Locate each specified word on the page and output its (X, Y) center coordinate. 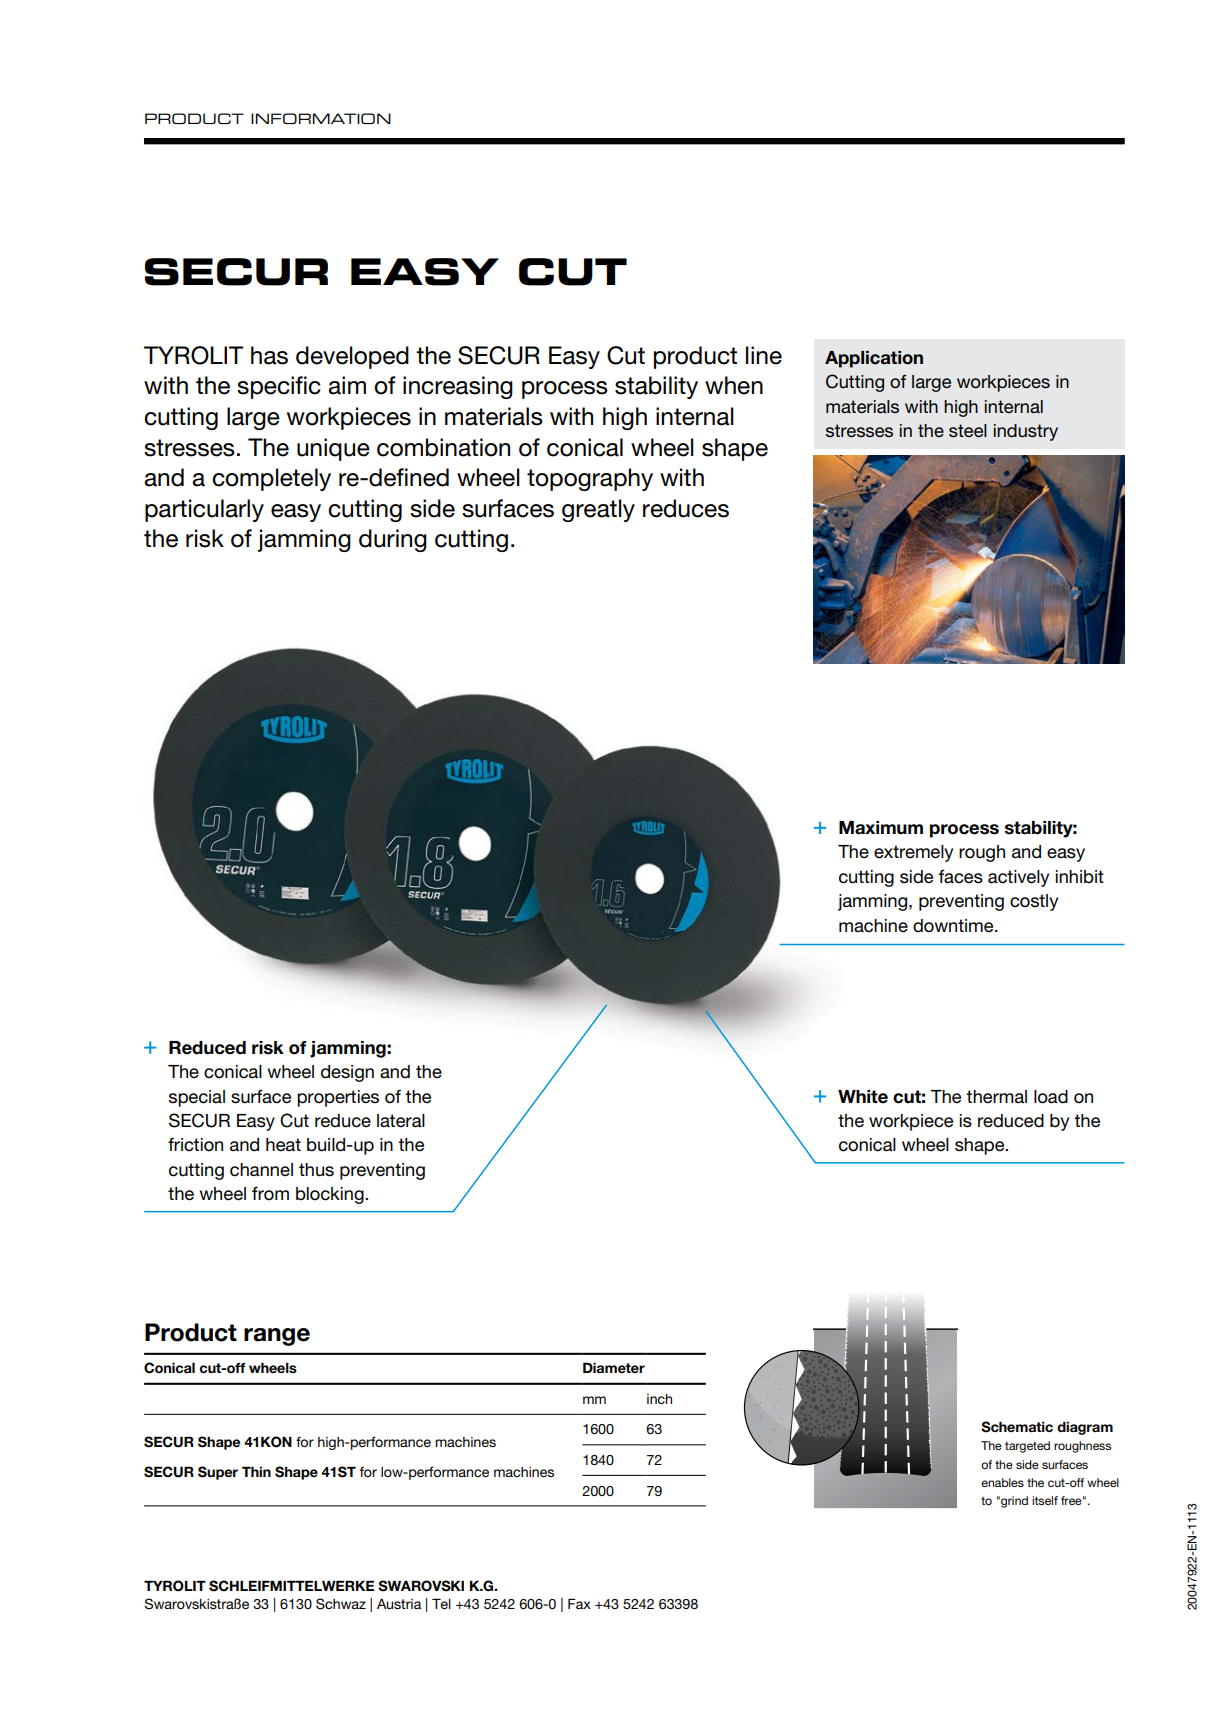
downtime (954, 926)
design (347, 1073)
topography (590, 479)
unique (333, 449)
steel (968, 430)
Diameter (614, 1367)
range (277, 1337)
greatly (598, 510)
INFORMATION (321, 118)
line (764, 355)
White (863, 1097)
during (393, 540)
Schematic (1017, 1427)
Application (874, 359)
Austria (399, 1604)
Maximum (881, 828)
